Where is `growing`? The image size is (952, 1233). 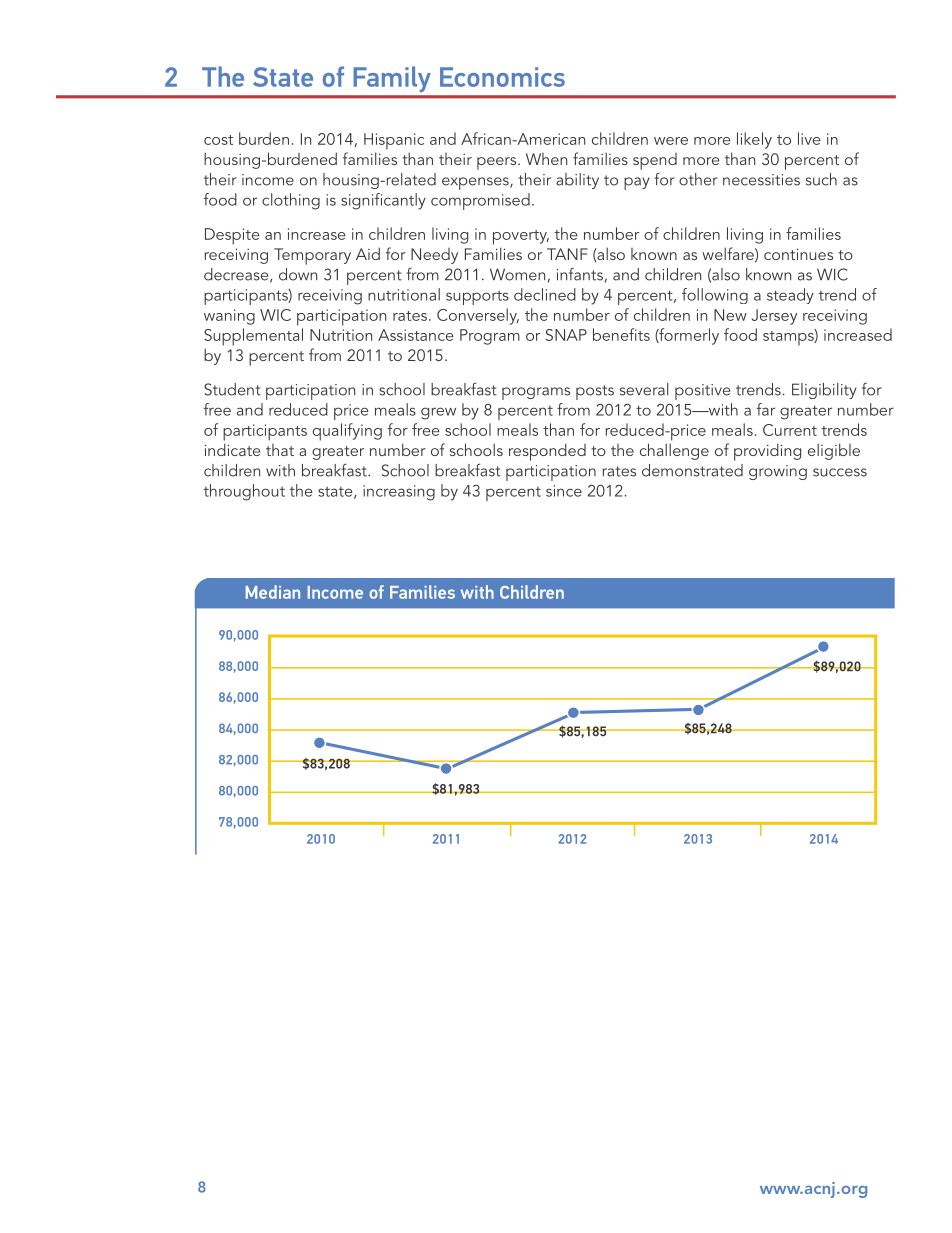
growing is located at coordinates (778, 472).
